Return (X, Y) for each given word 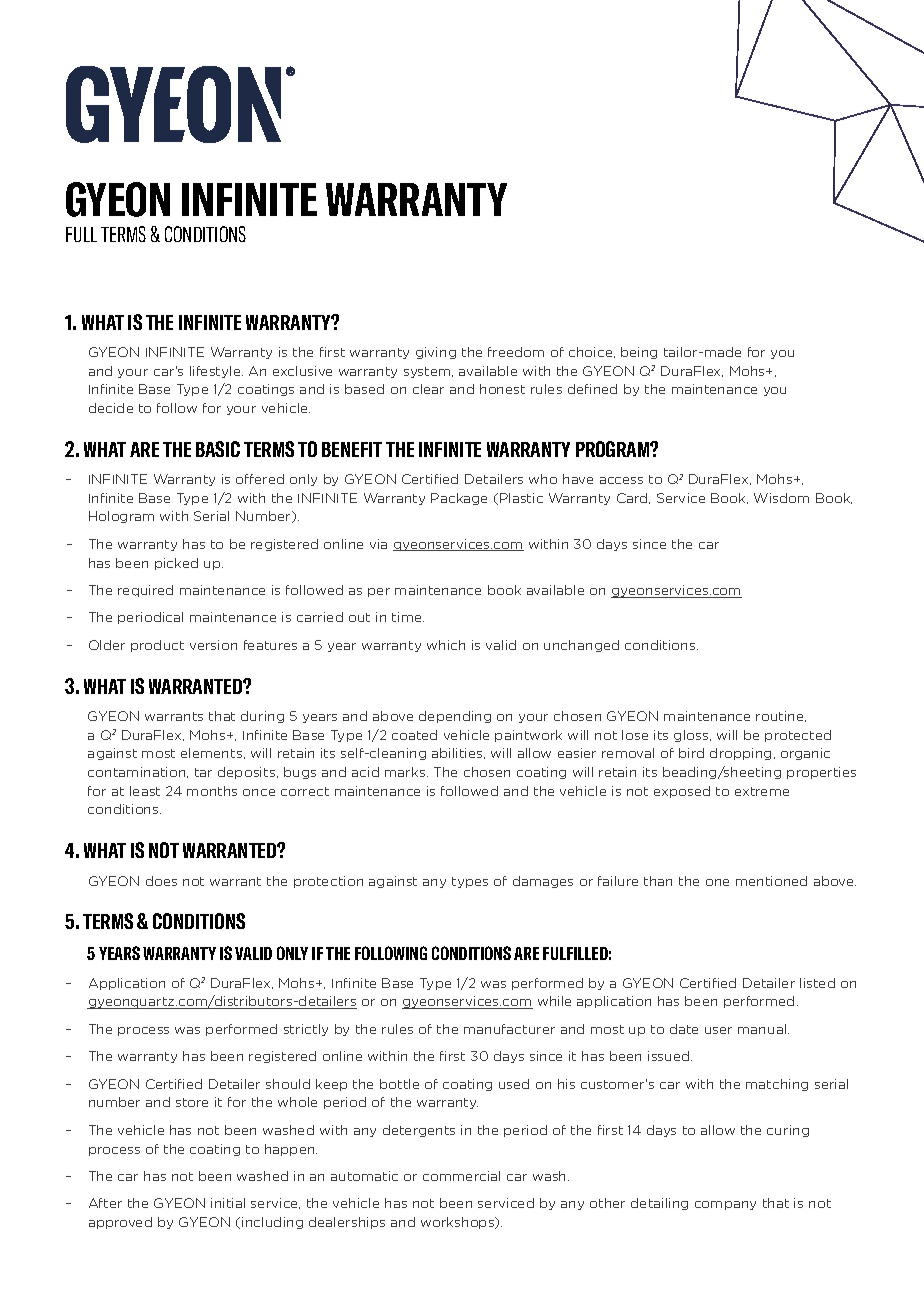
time (408, 617)
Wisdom (781, 498)
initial (228, 1203)
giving (436, 353)
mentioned (771, 881)
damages (543, 882)
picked (176, 564)
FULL (81, 234)
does (161, 881)
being (639, 353)
